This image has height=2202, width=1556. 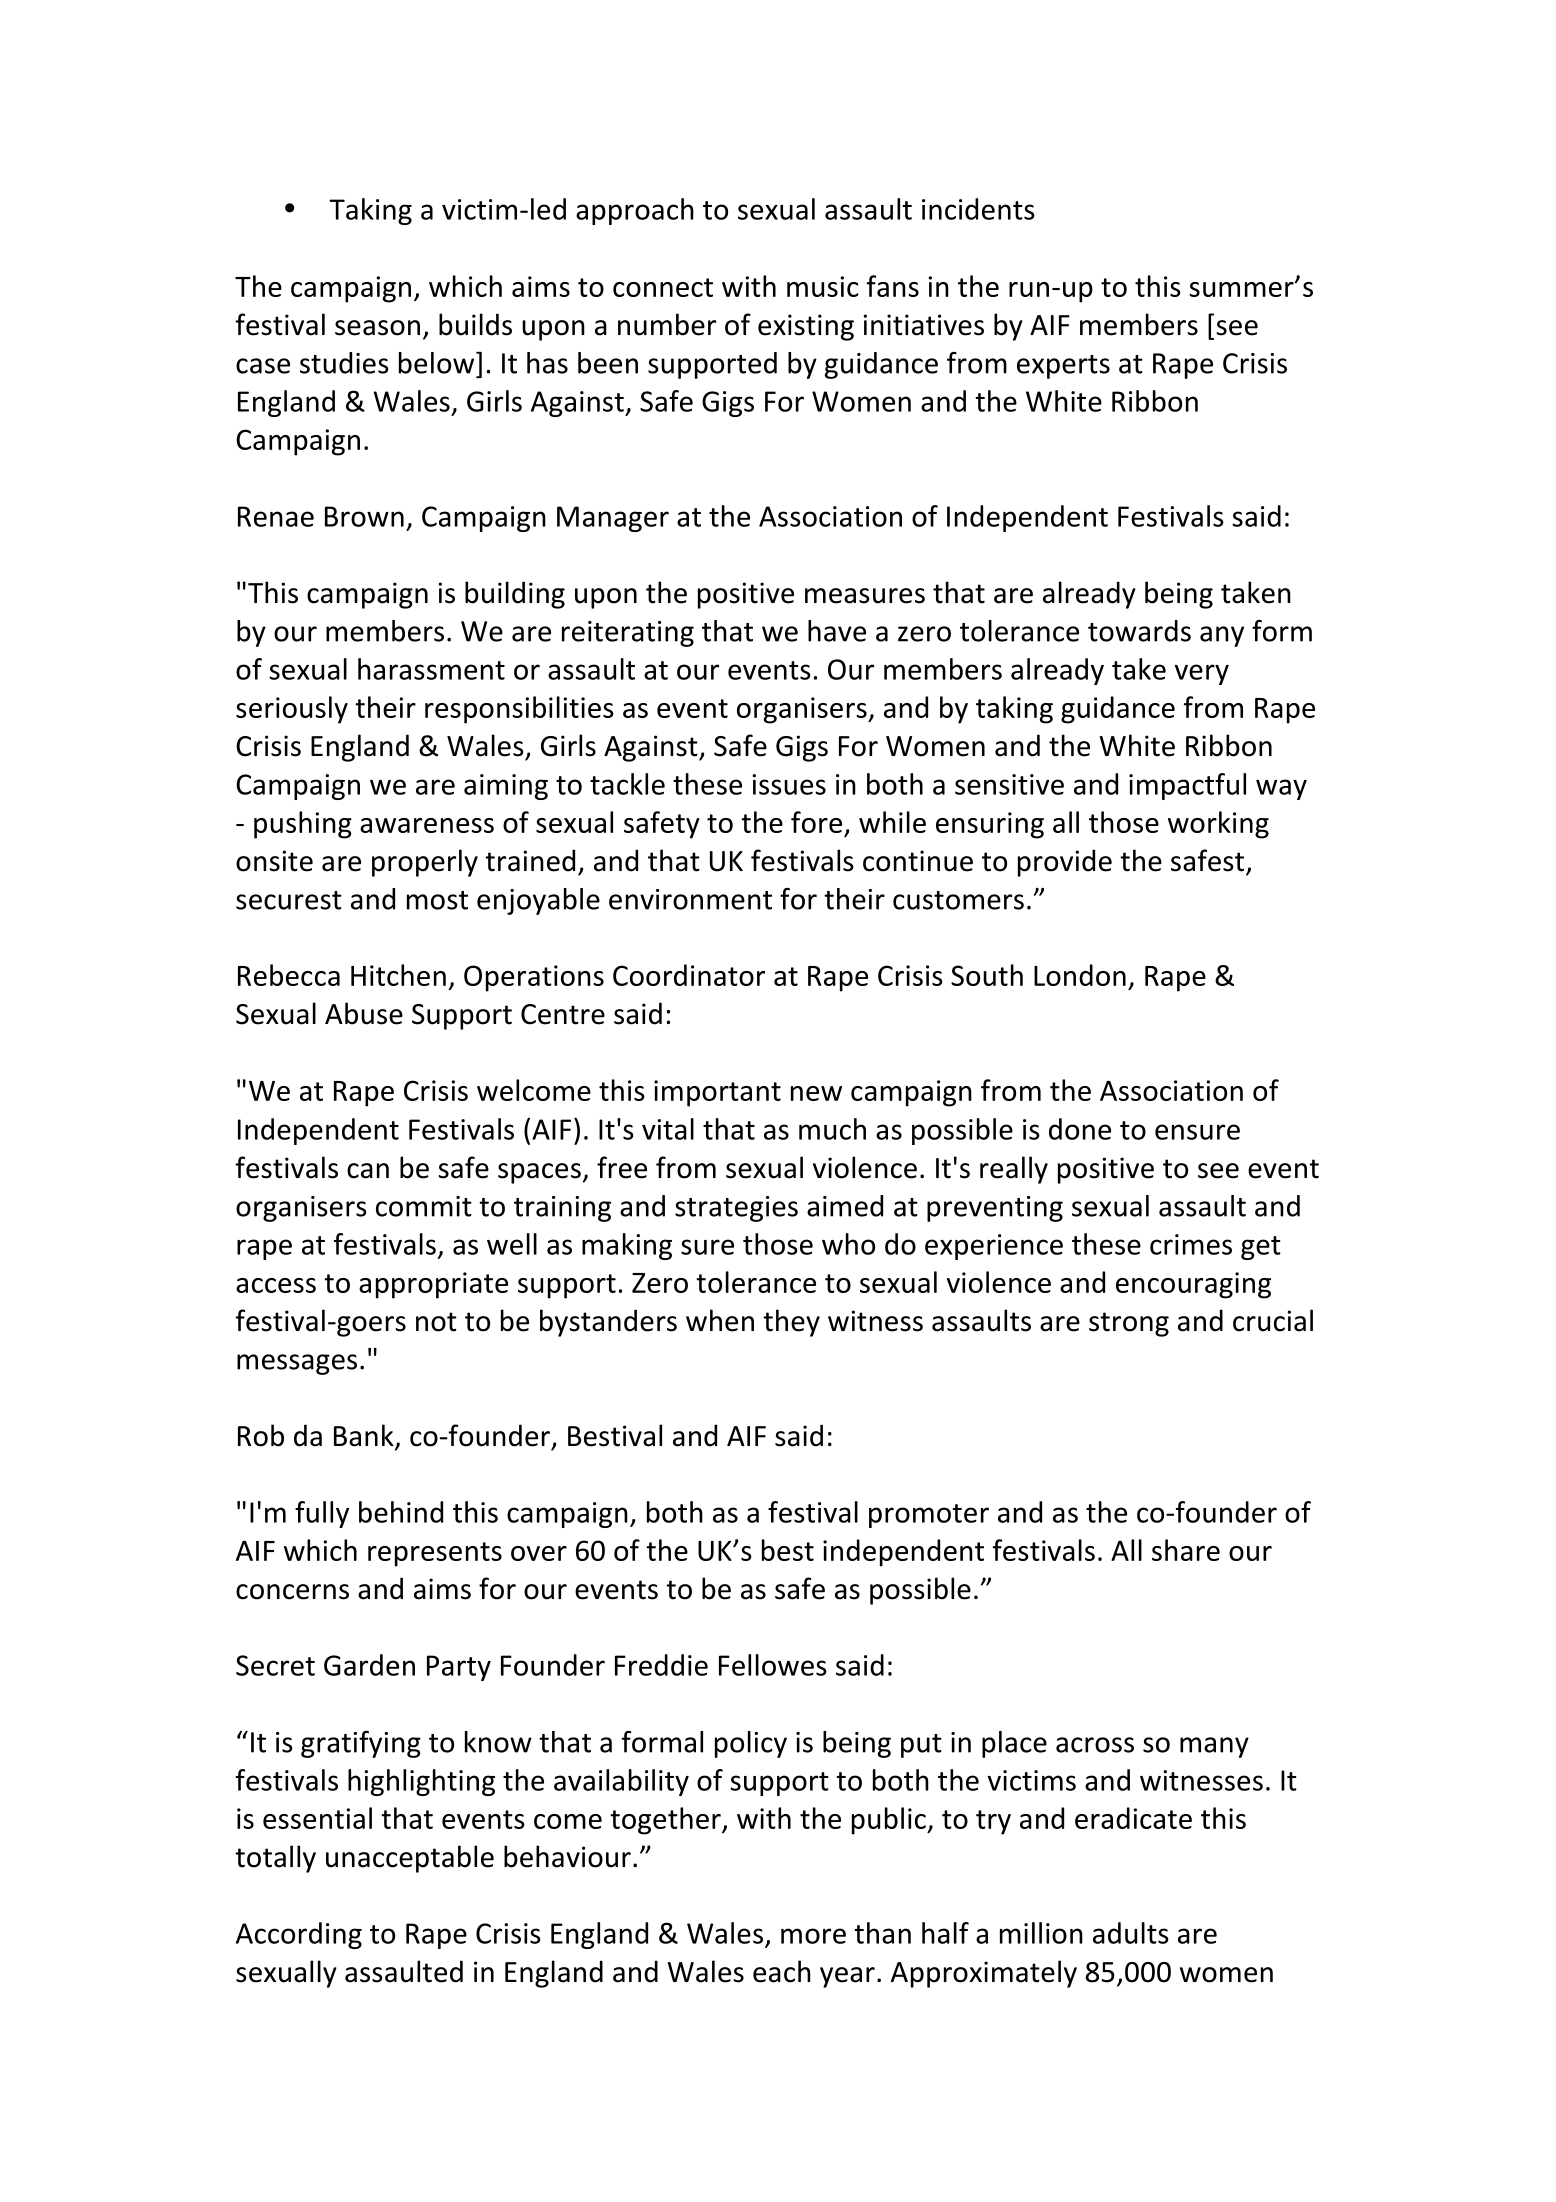 I want to click on more, so click(x=813, y=1936).
